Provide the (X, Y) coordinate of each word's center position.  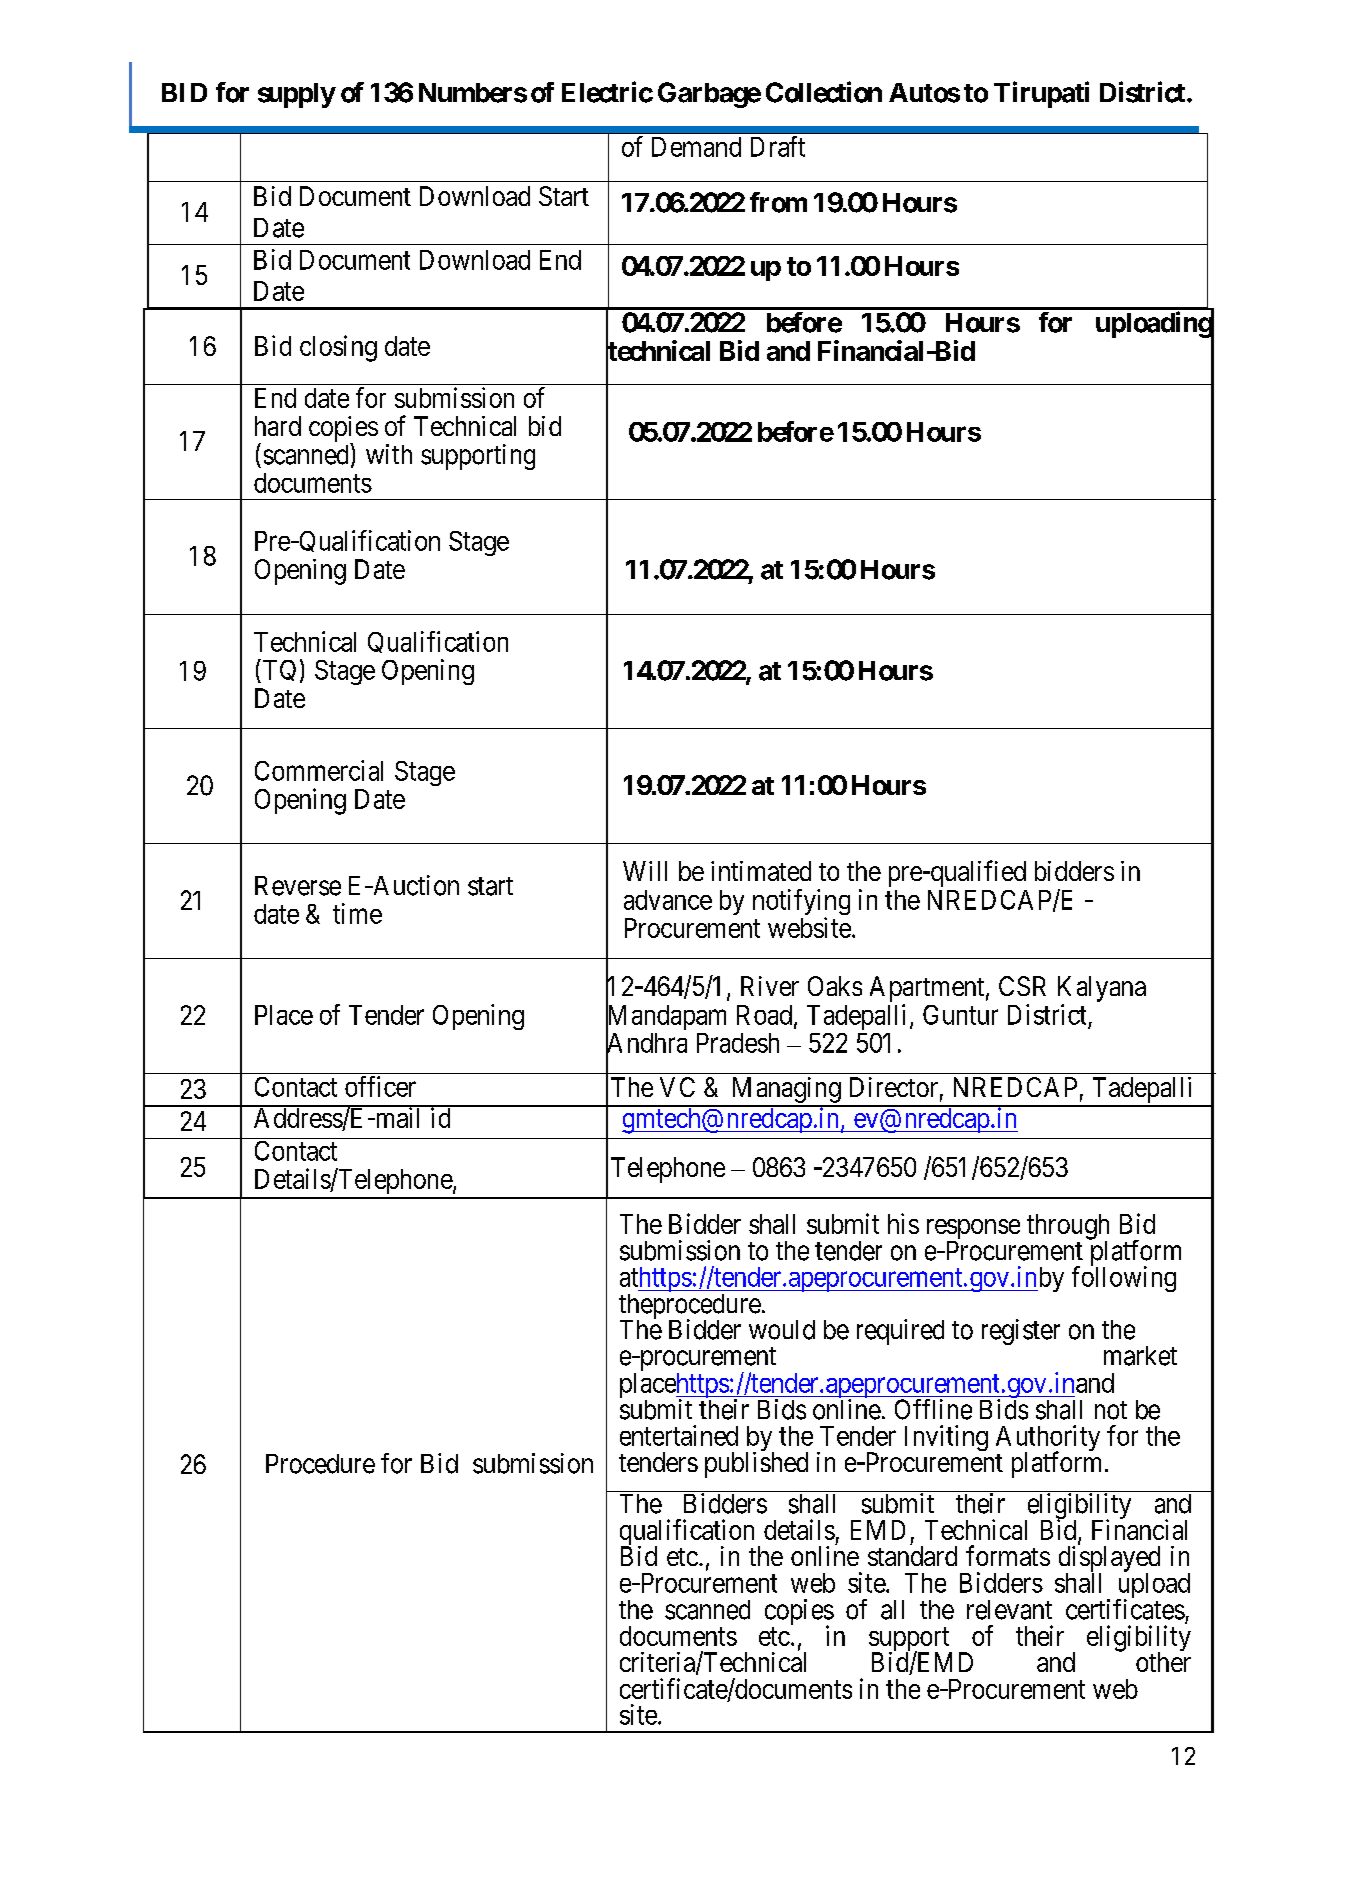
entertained (679, 1435)
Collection (824, 92)
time (357, 913)
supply (296, 95)
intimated (761, 871)
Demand (696, 147)
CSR (1022, 986)
